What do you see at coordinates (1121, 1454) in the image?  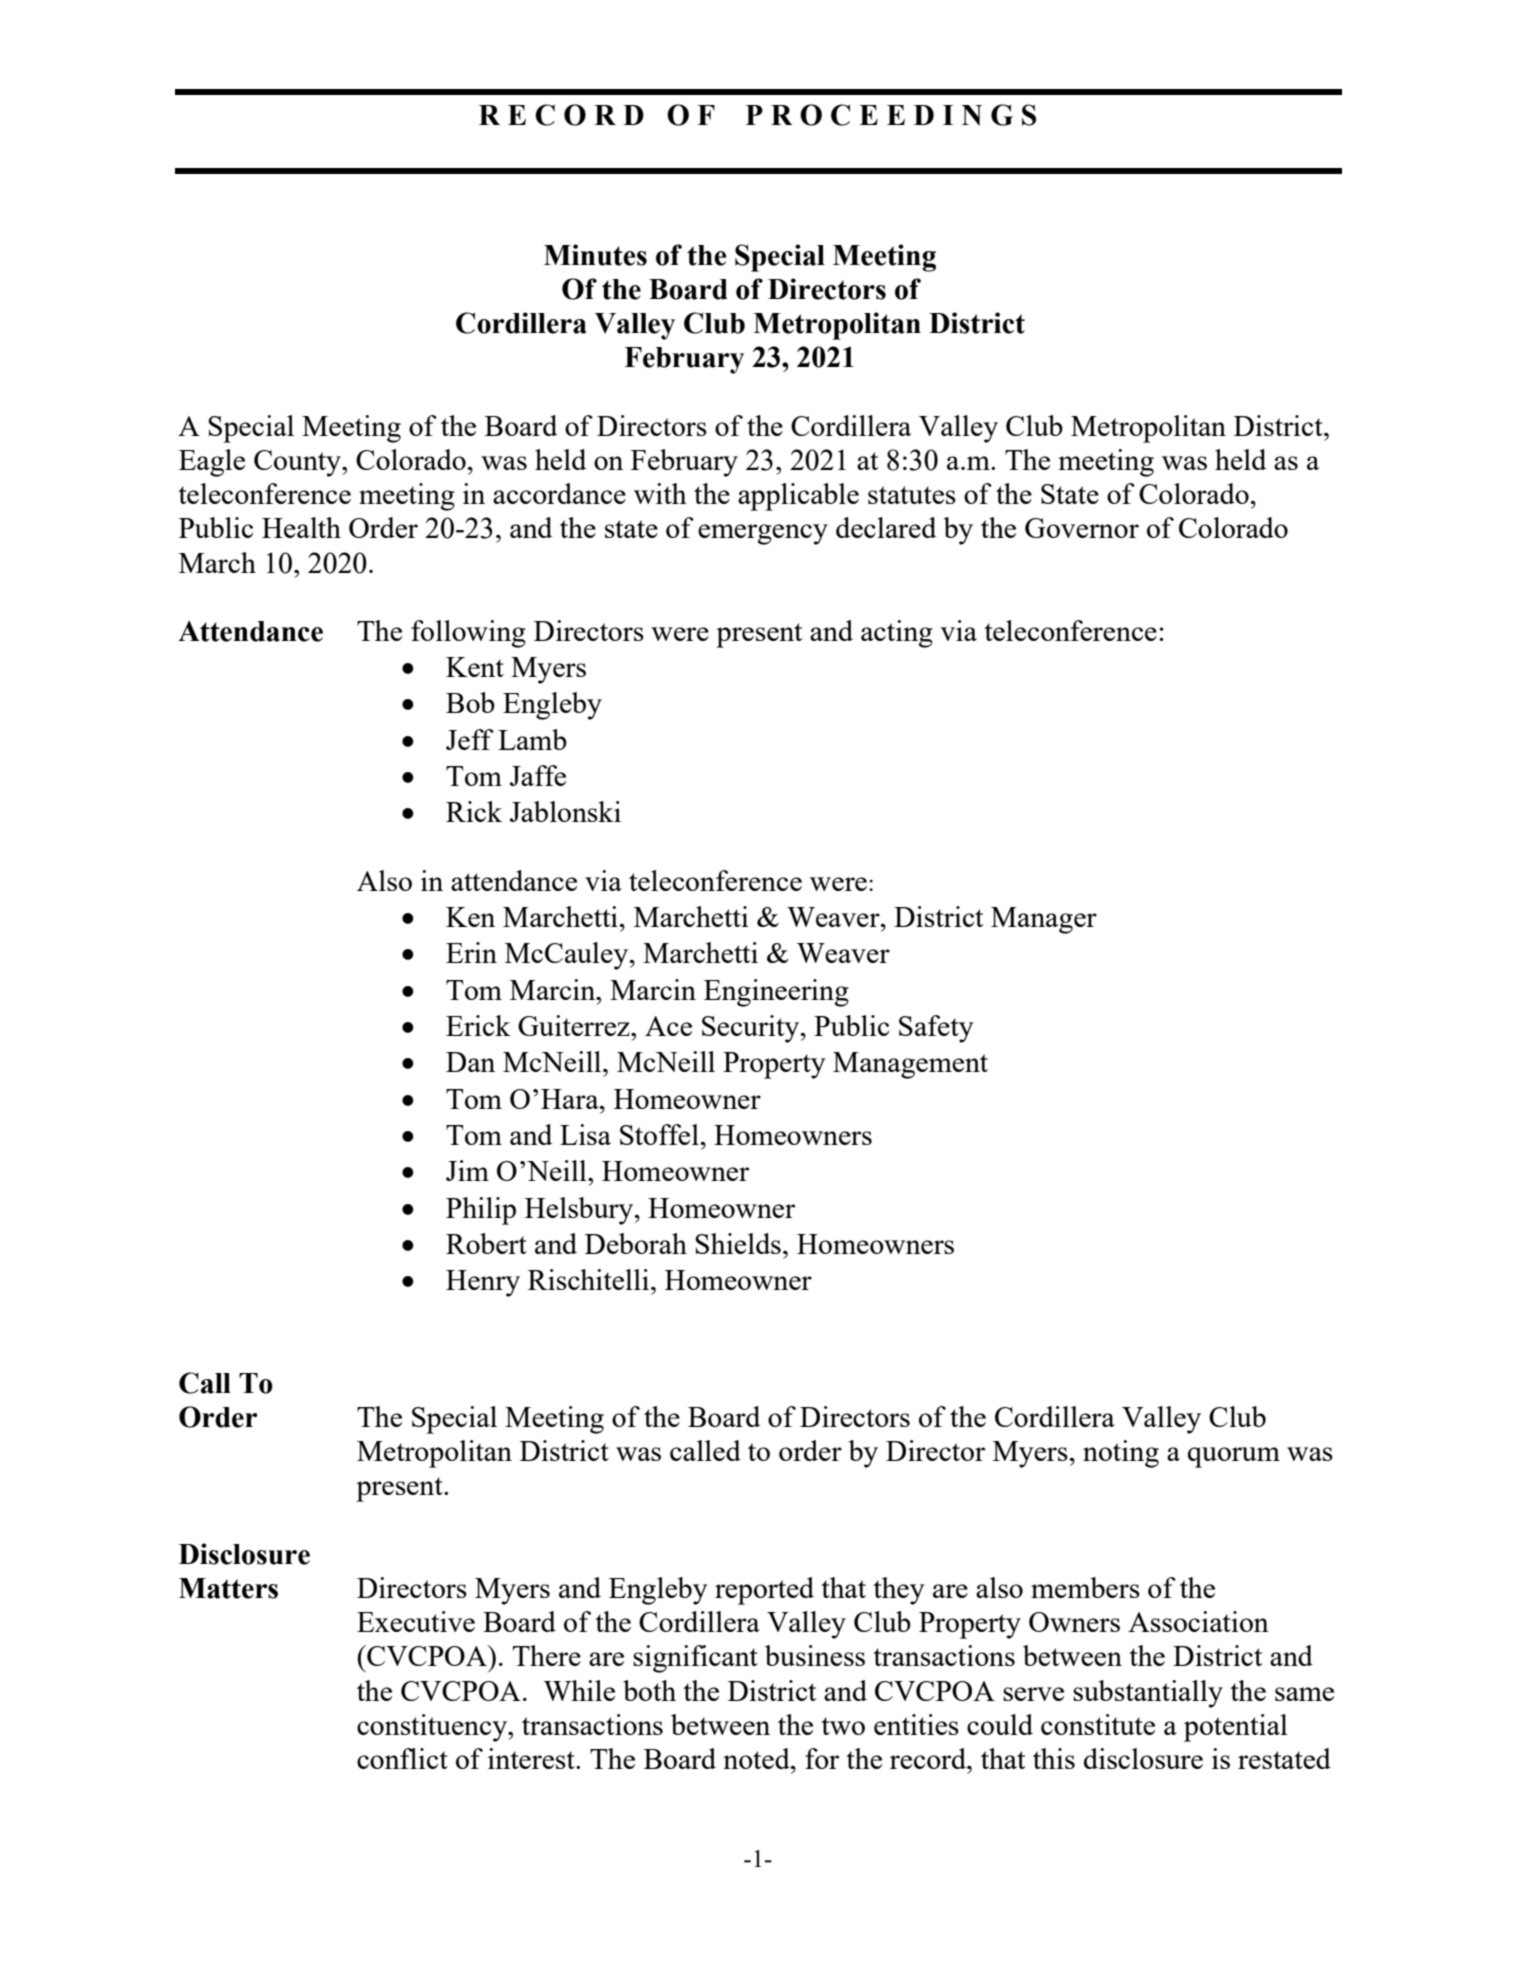 I see `noting` at bounding box center [1121, 1454].
